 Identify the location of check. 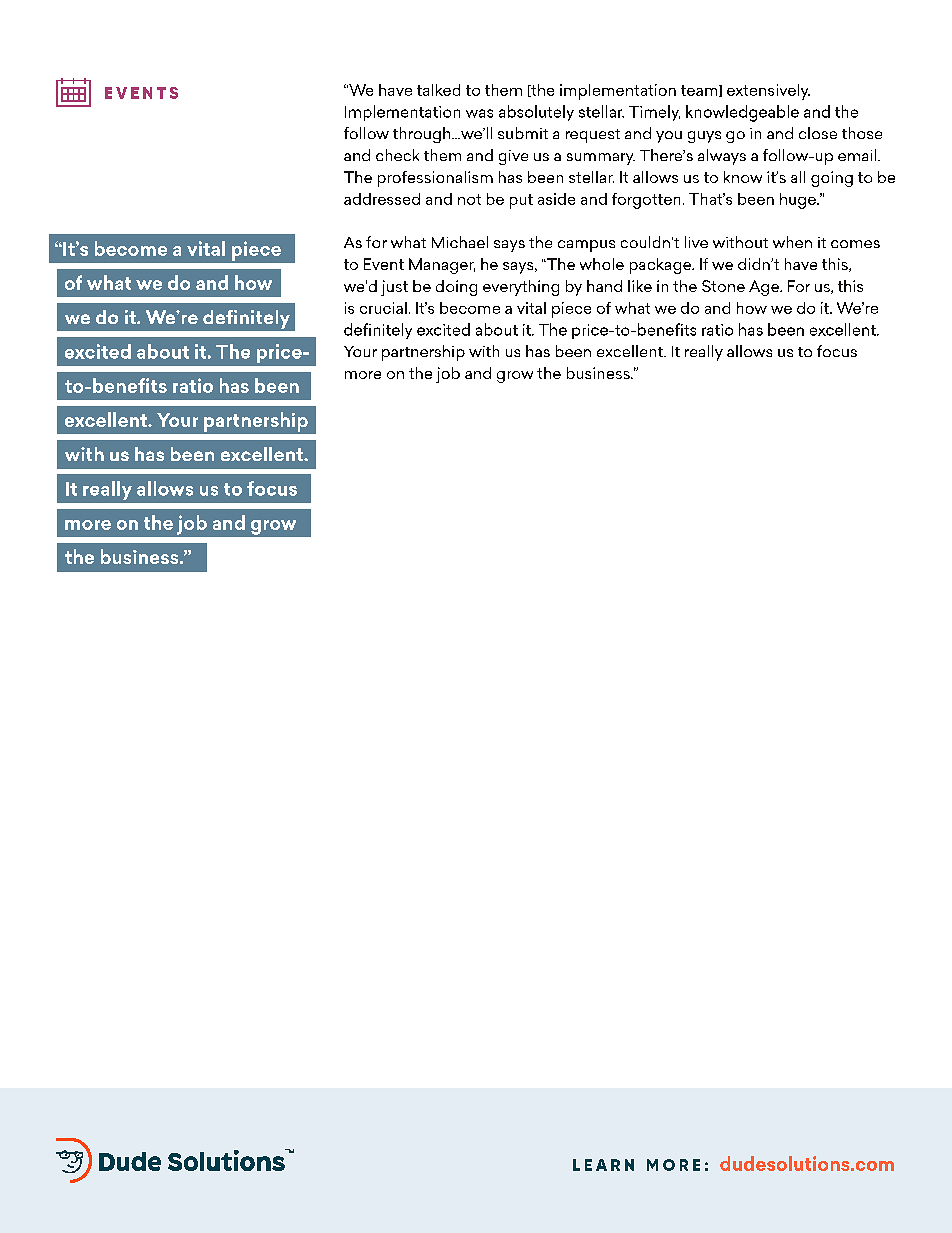
(397, 155).
